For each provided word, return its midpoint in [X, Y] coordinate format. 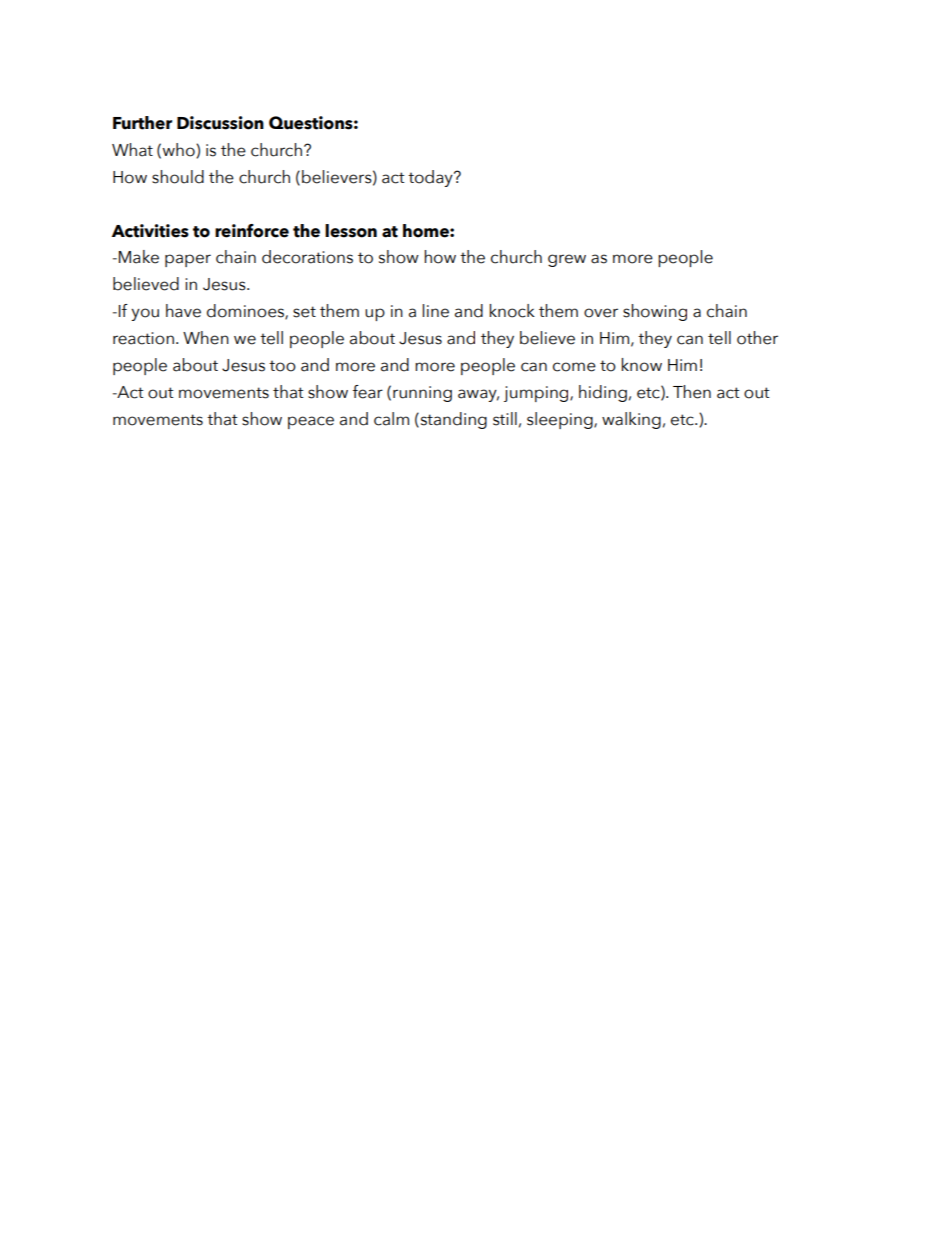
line [435, 311]
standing [452, 420]
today [431, 178]
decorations [307, 257]
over [601, 313]
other [757, 338]
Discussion [220, 123]
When [206, 338]
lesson [351, 231]
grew [567, 260]
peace [311, 422]
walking [631, 420]
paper [188, 260]
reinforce [252, 231]
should [178, 177]
